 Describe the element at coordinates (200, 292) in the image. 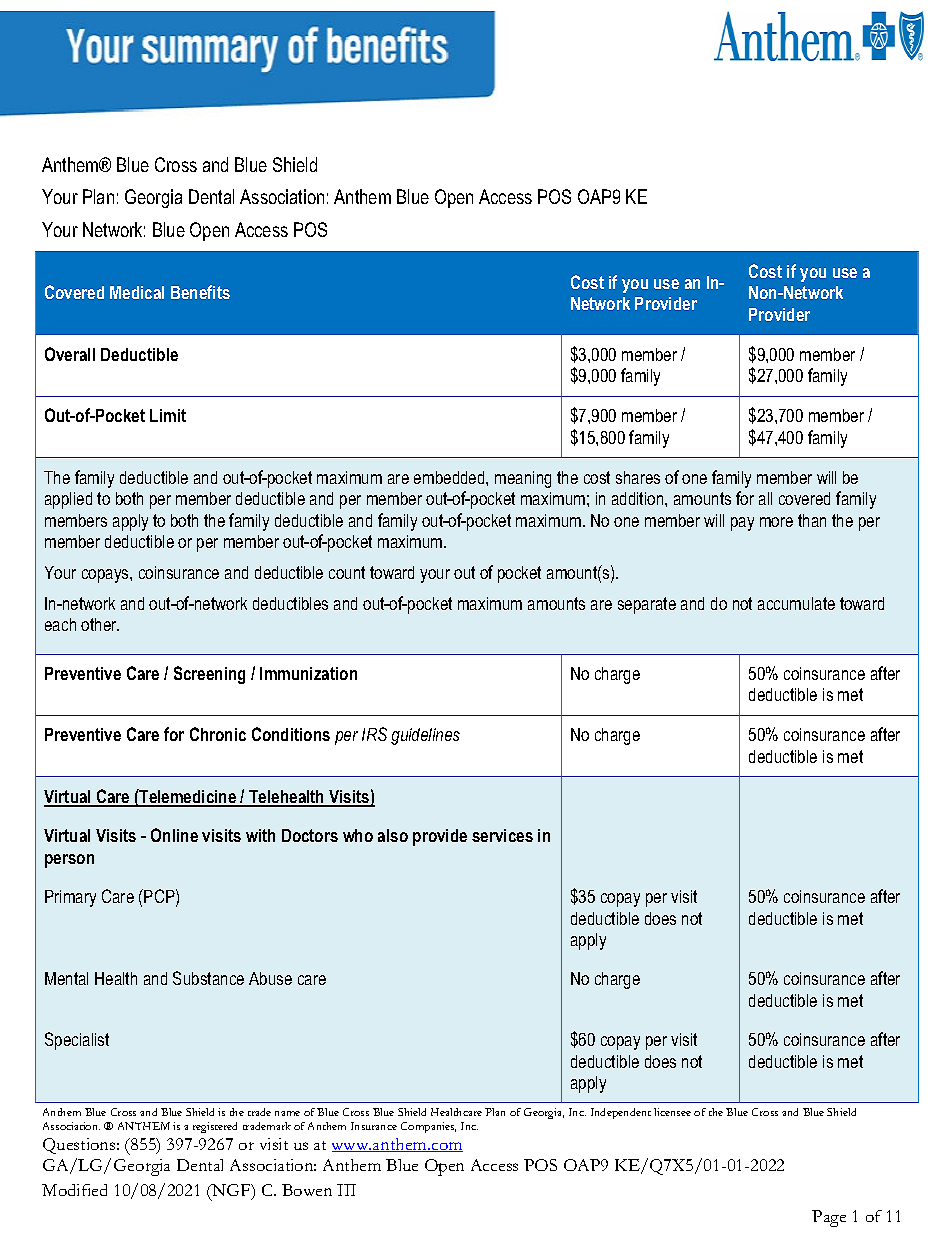

I see `Benefits` at that location.
